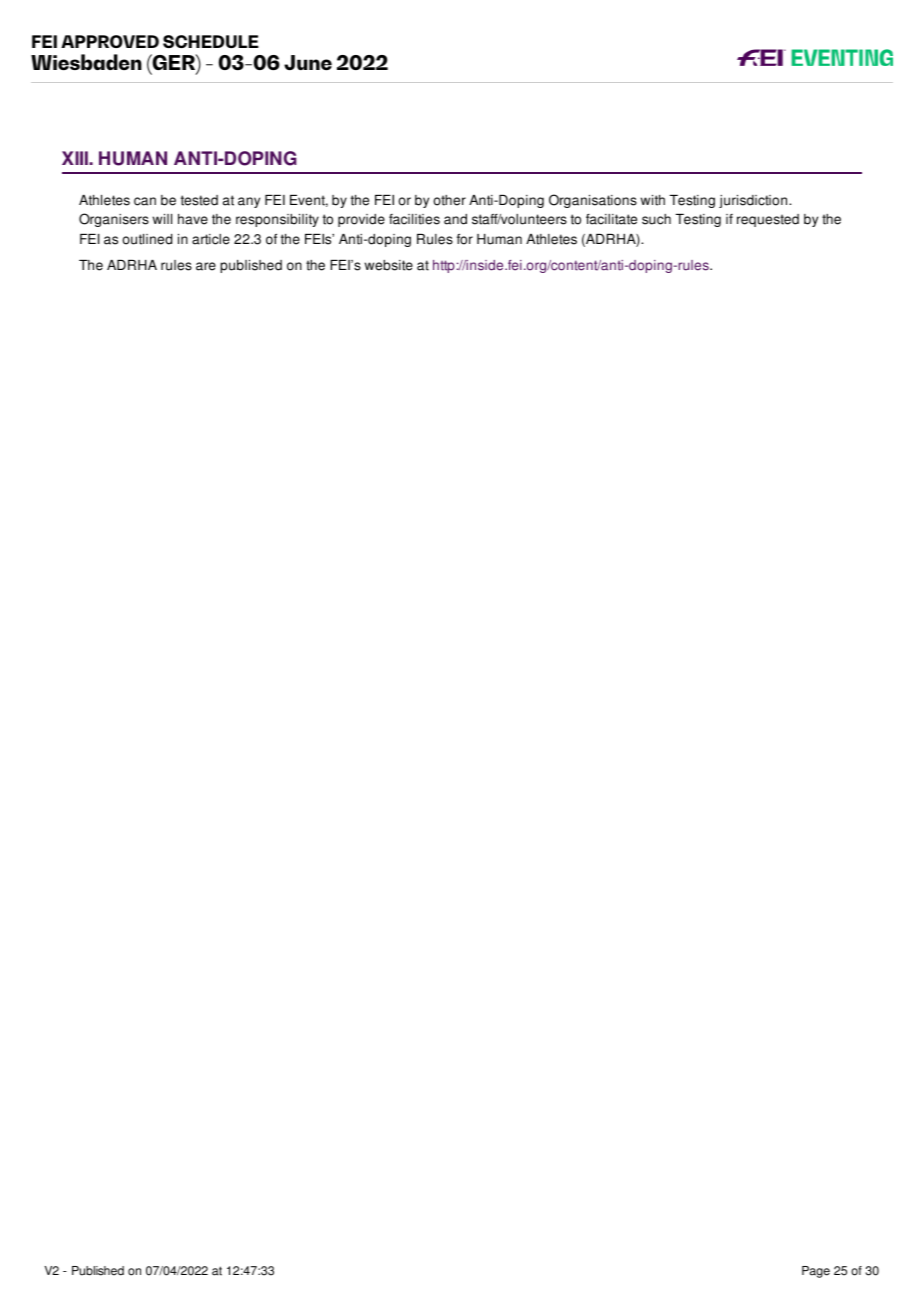 The height and width of the document is (1308, 924). I want to click on for, so click(465, 239).
